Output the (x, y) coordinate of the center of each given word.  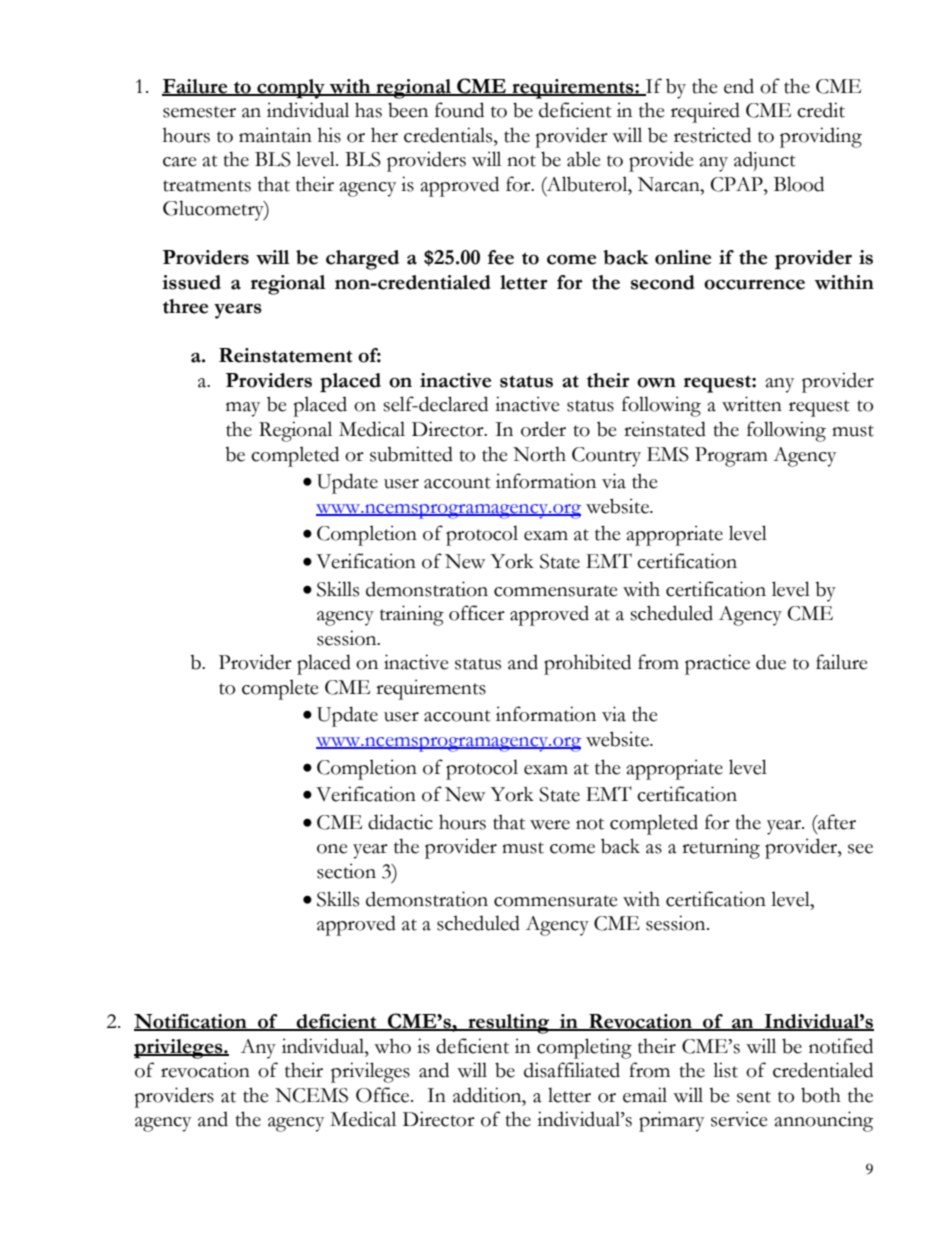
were (550, 825)
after (836, 822)
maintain (275, 135)
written (752, 404)
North (539, 454)
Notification (191, 1022)
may (243, 409)
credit (821, 110)
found (459, 110)
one (332, 849)
